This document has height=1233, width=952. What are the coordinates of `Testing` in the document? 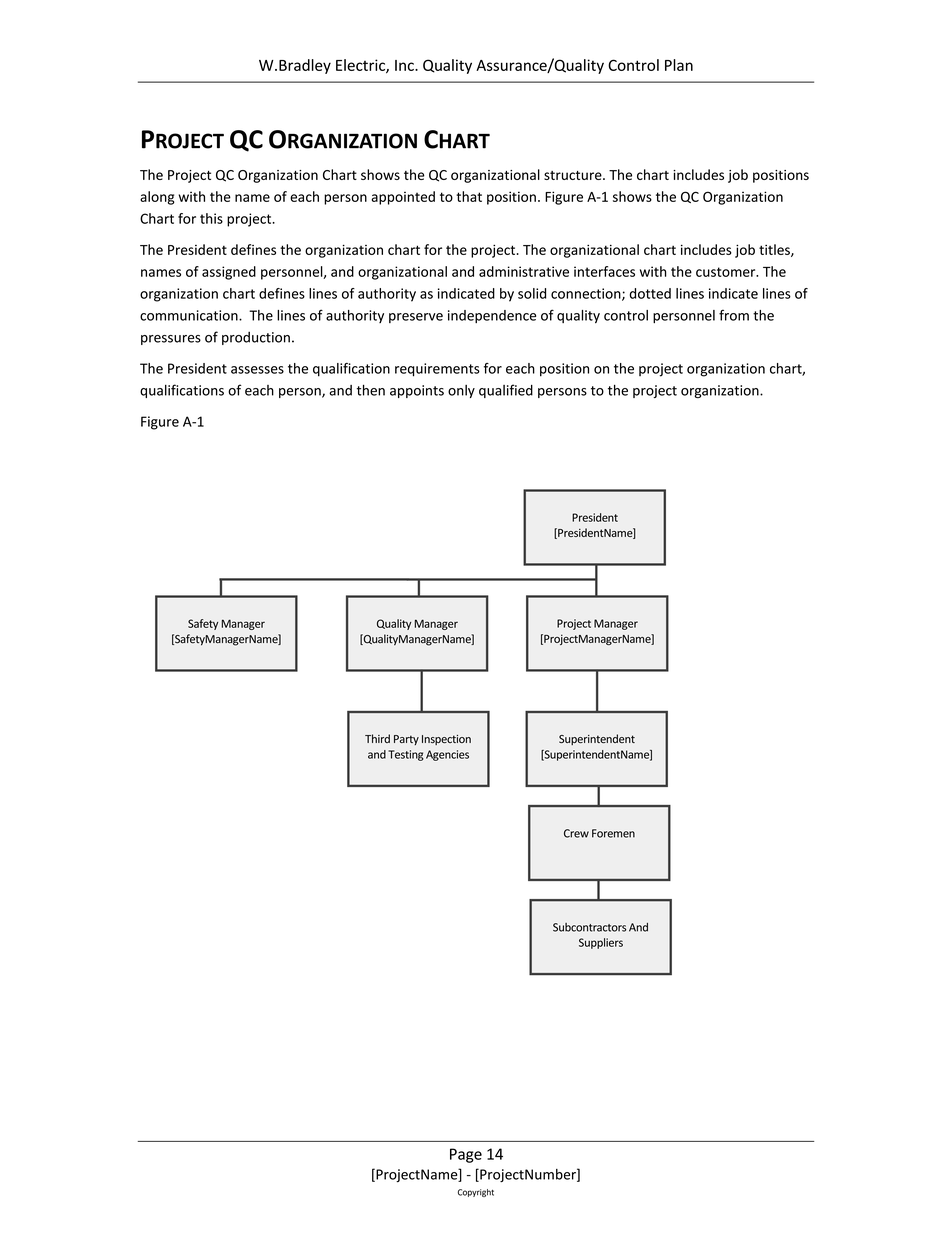 It's located at (406, 755).
